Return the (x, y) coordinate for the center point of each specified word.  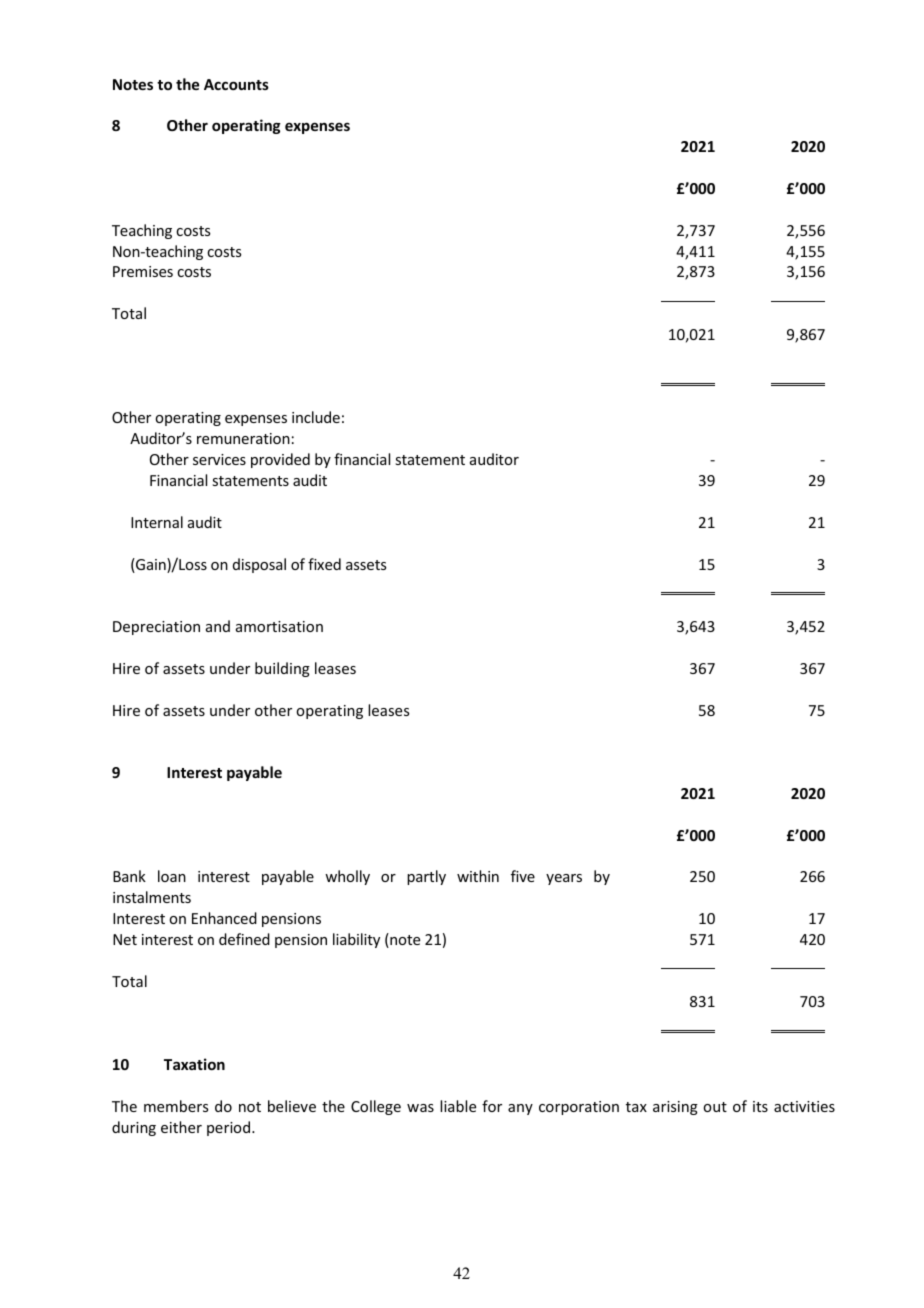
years (564, 879)
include (316, 417)
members (176, 1106)
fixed (324, 564)
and (218, 626)
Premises (143, 271)
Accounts (236, 84)
